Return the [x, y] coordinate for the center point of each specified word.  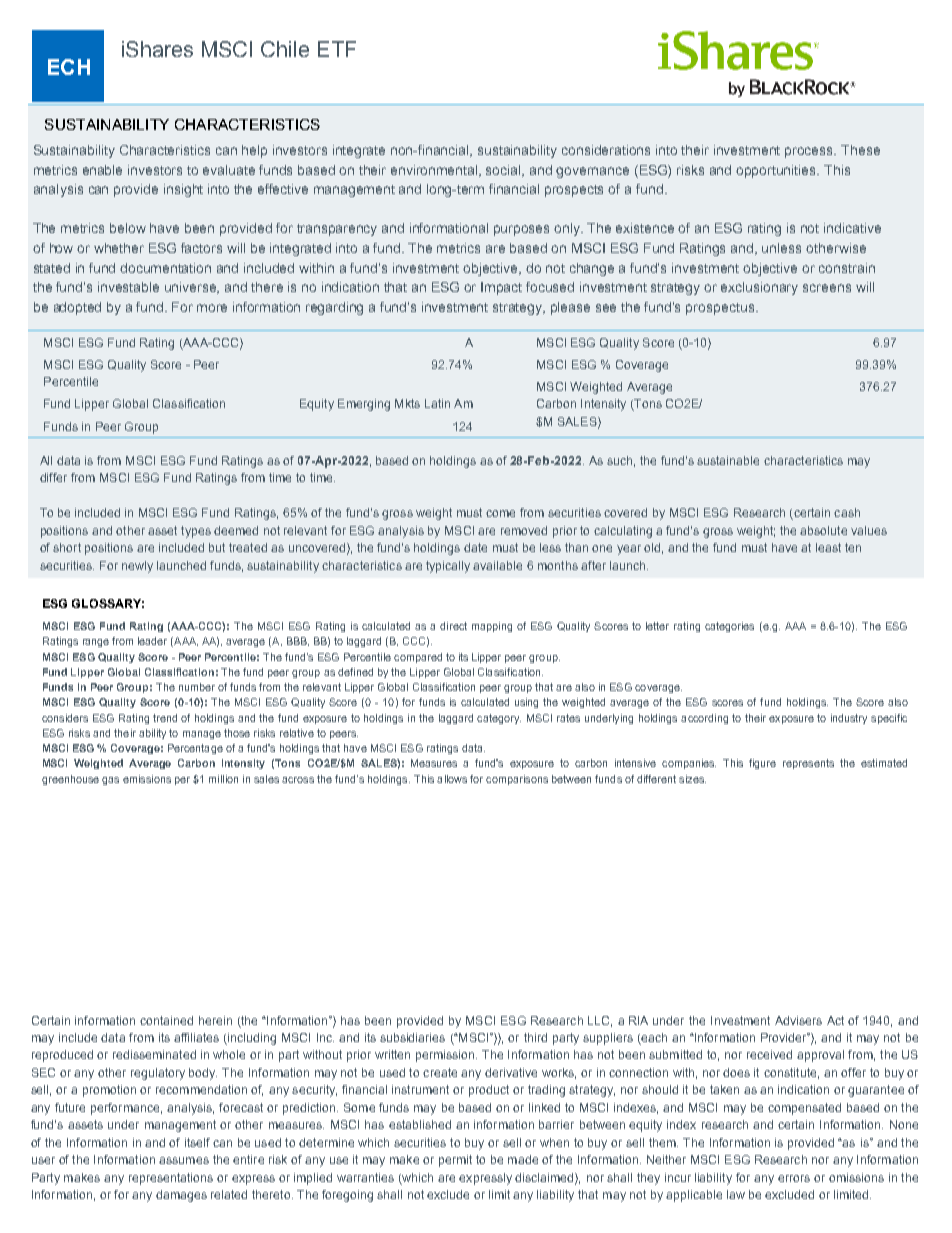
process [810, 152]
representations [171, 1179]
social [505, 171]
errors [794, 1178]
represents [808, 764]
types [196, 532]
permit [455, 1161]
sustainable [728, 460]
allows [452, 779]
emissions [147, 779]
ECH [69, 67]
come [500, 513]
